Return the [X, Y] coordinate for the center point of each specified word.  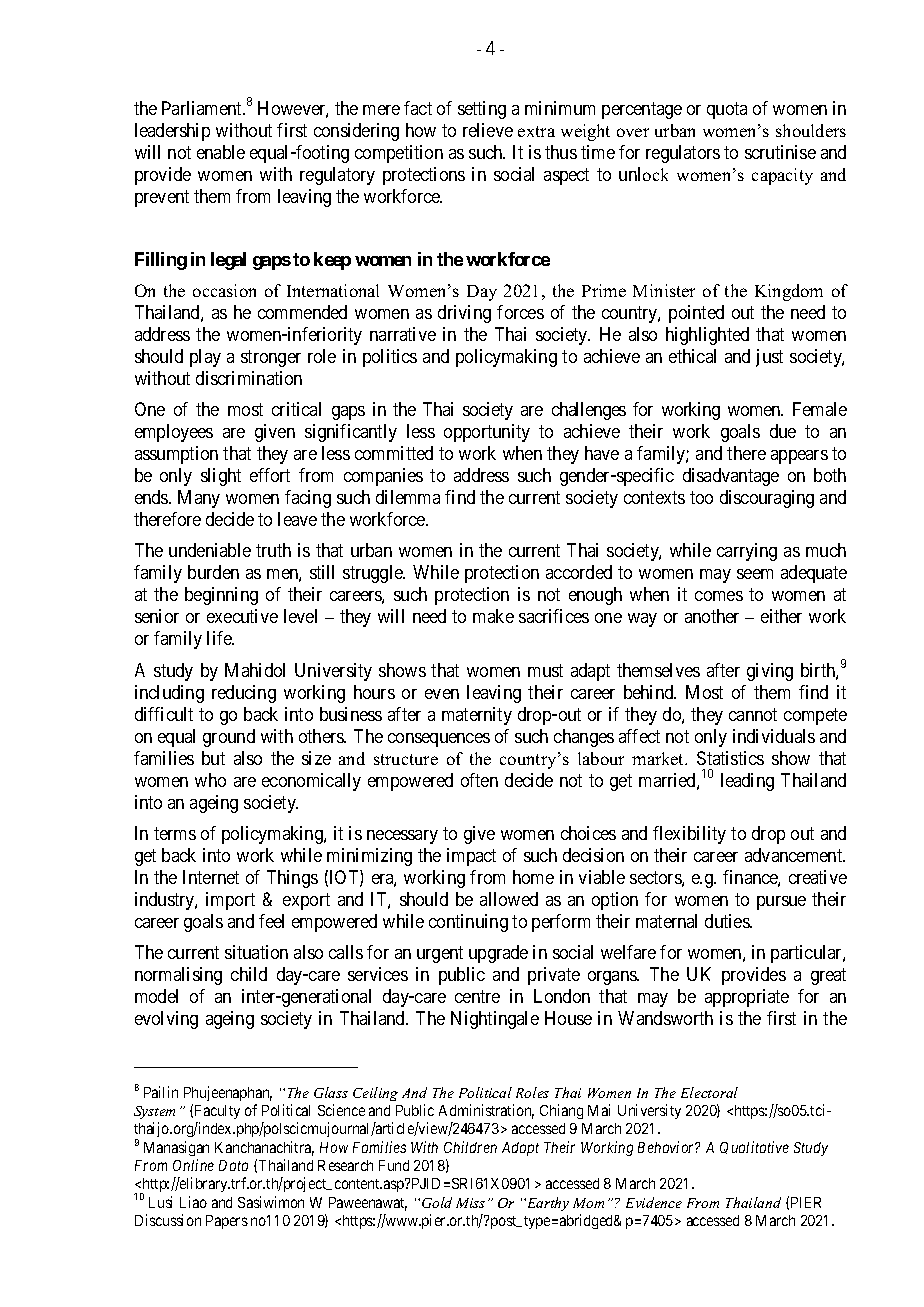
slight [221, 477]
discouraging [767, 499]
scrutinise [780, 152]
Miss [470, 1203]
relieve [488, 130]
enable [221, 152]
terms [175, 833]
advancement [795, 855]
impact [471, 857]
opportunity [487, 433]
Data [233, 1165]
